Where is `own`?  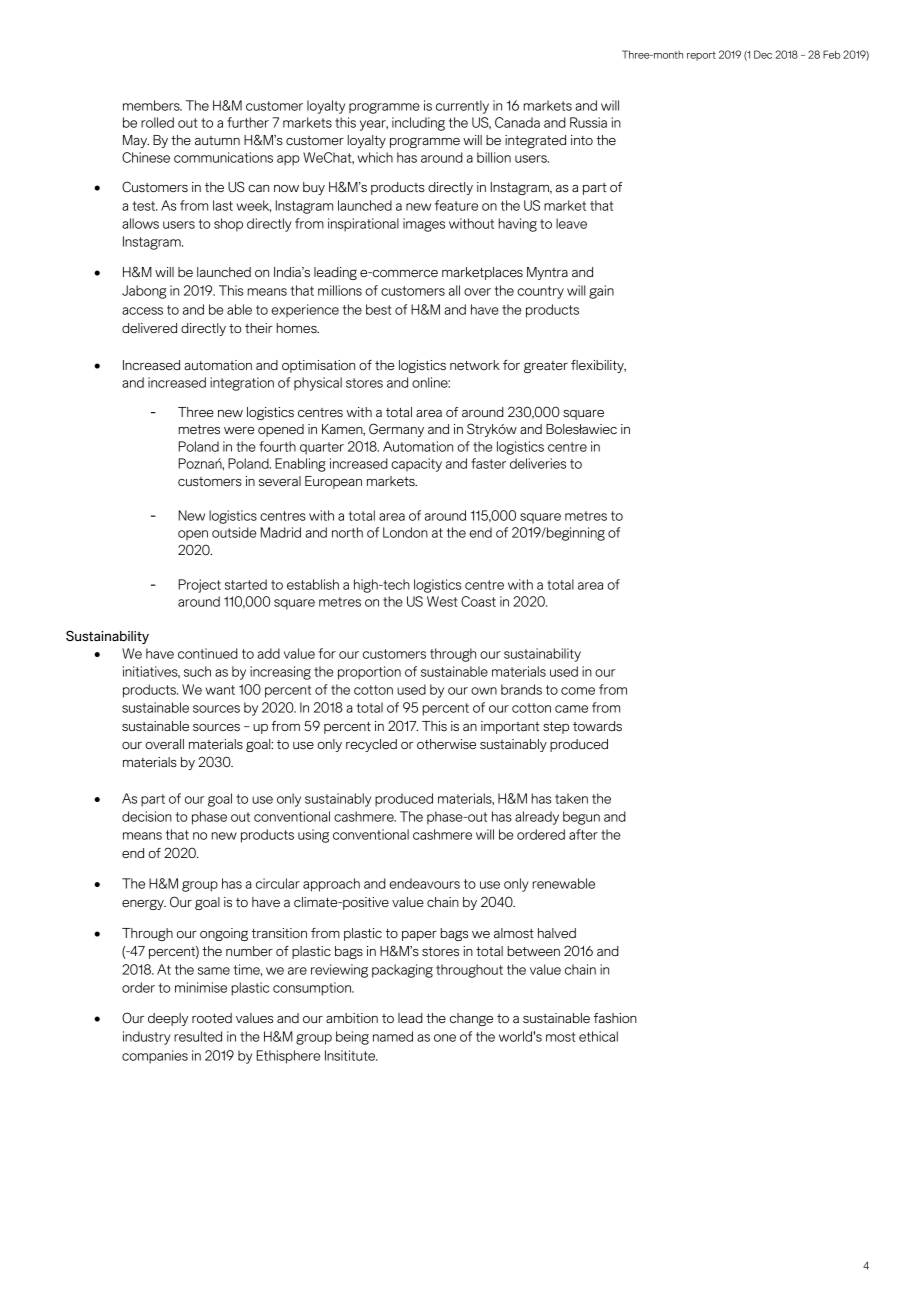 own is located at coordinates (484, 691).
